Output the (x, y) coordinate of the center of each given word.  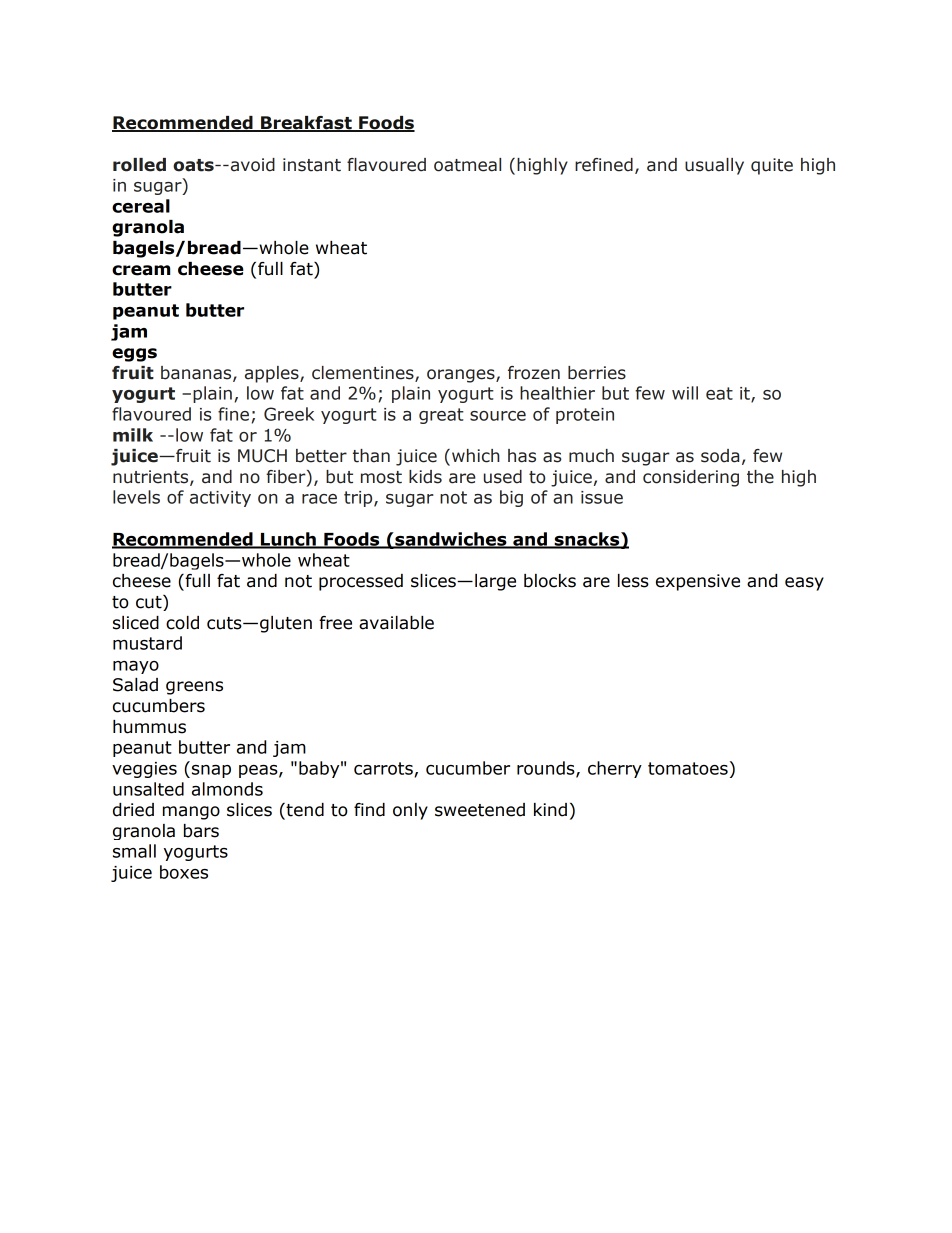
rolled (139, 165)
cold (182, 623)
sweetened (480, 810)
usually (714, 166)
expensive (698, 582)
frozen (534, 373)
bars (201, 831)
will (685, 393)
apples (273, 374)
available (396, 623)
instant (312, 165)
